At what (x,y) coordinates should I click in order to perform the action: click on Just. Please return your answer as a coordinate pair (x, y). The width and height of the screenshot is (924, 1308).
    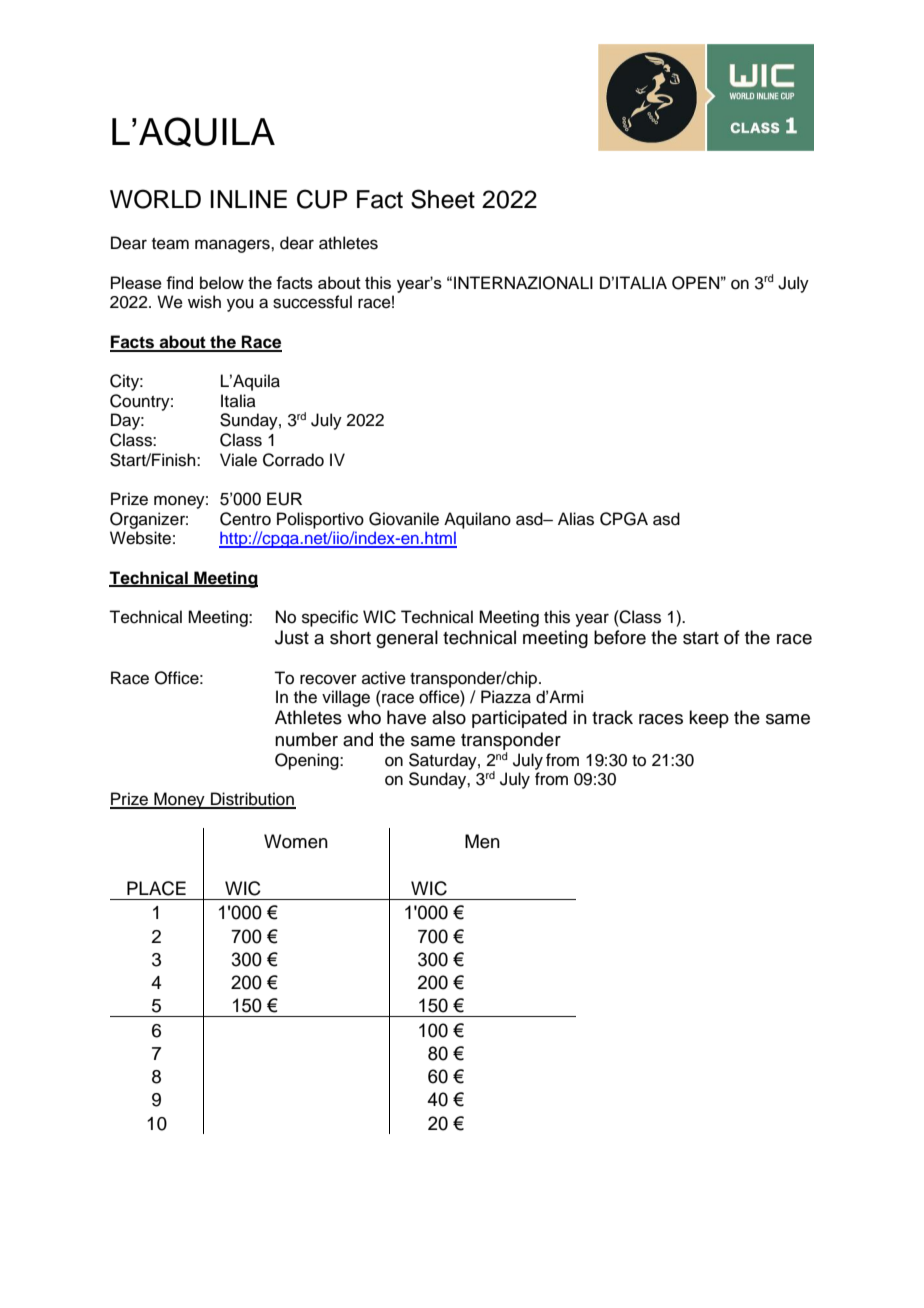
    Looking at the image, I should click on (292, 637).
